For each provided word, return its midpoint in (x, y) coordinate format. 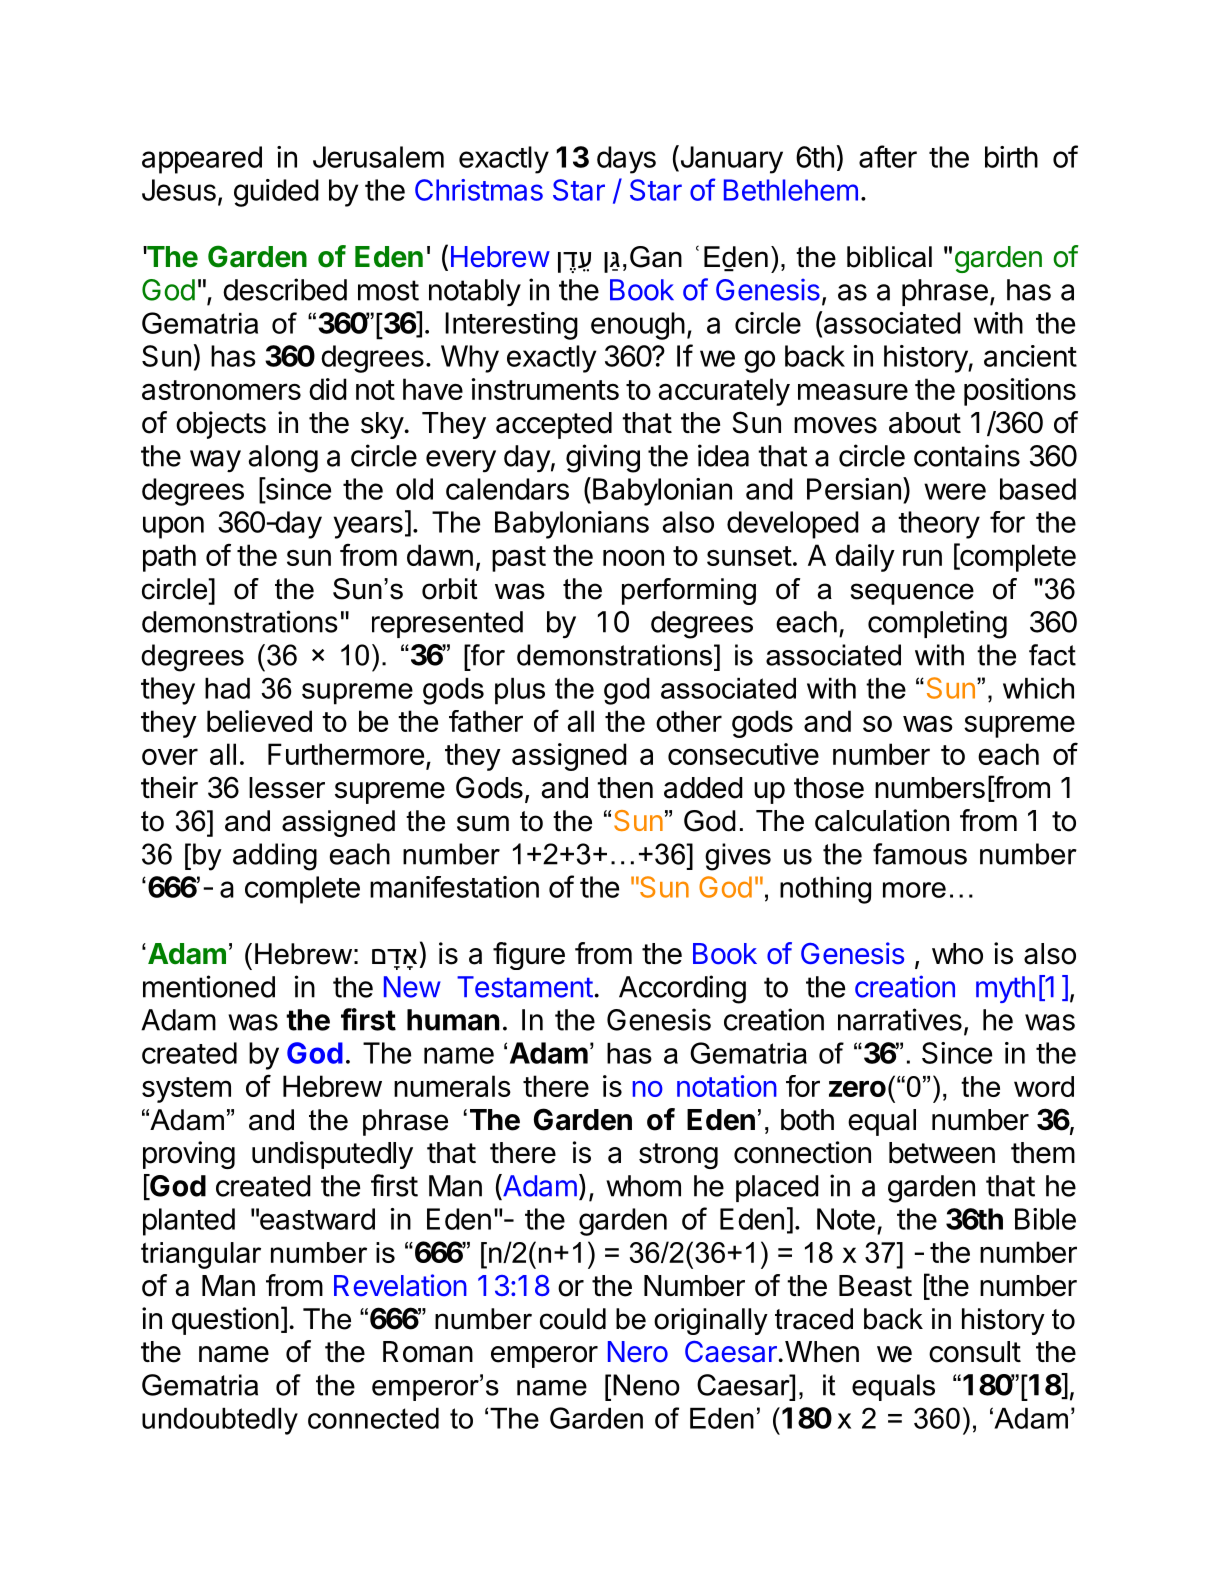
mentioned (209, 986)
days (626, 160)
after (888, 156)
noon (633, 558)
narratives (900, 1019)
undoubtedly (220, 1421)
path (169, 558)
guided (276, 193)
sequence (912, 594)
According (682, 989)
